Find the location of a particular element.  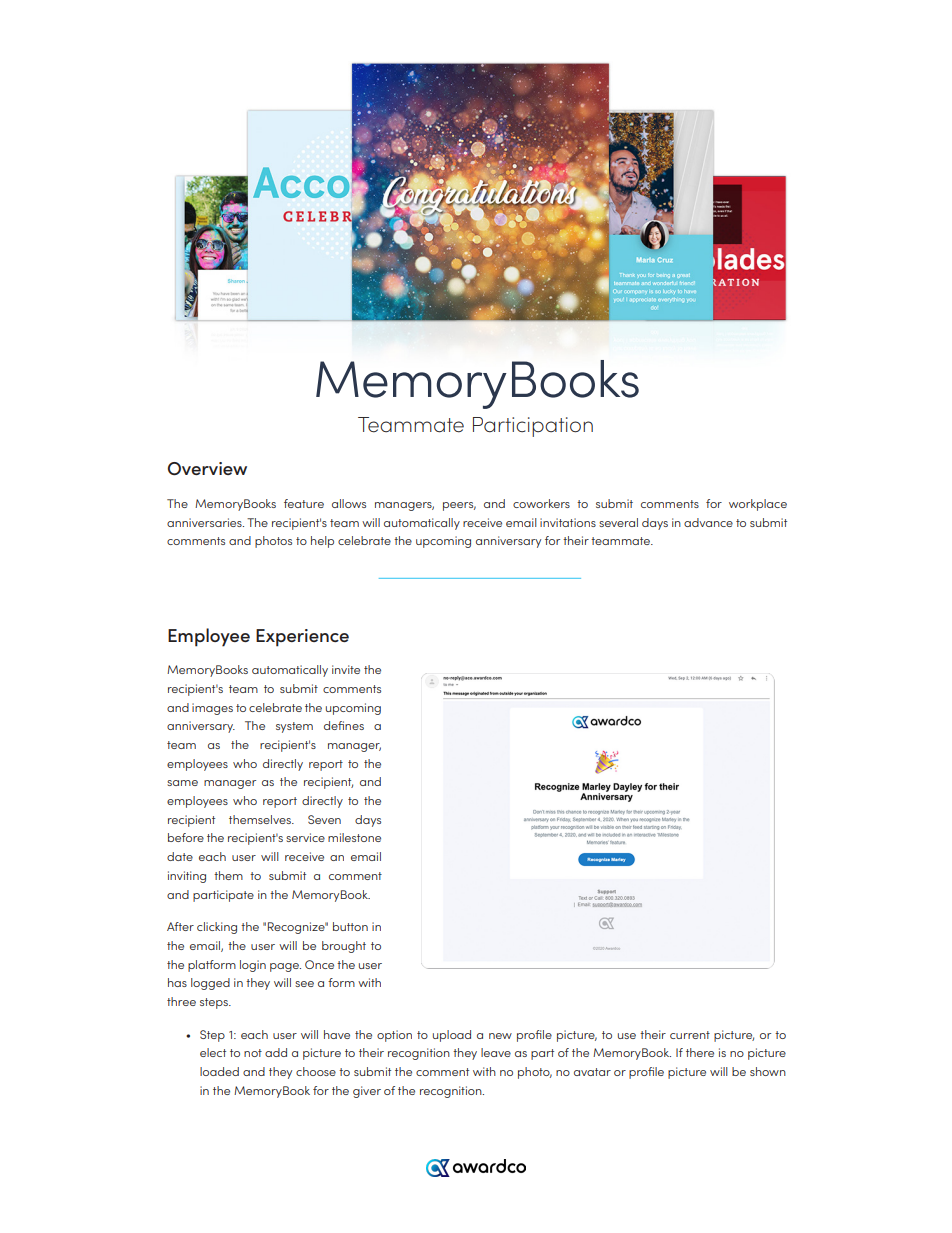

leave is located at coordinates (496, 1052).
